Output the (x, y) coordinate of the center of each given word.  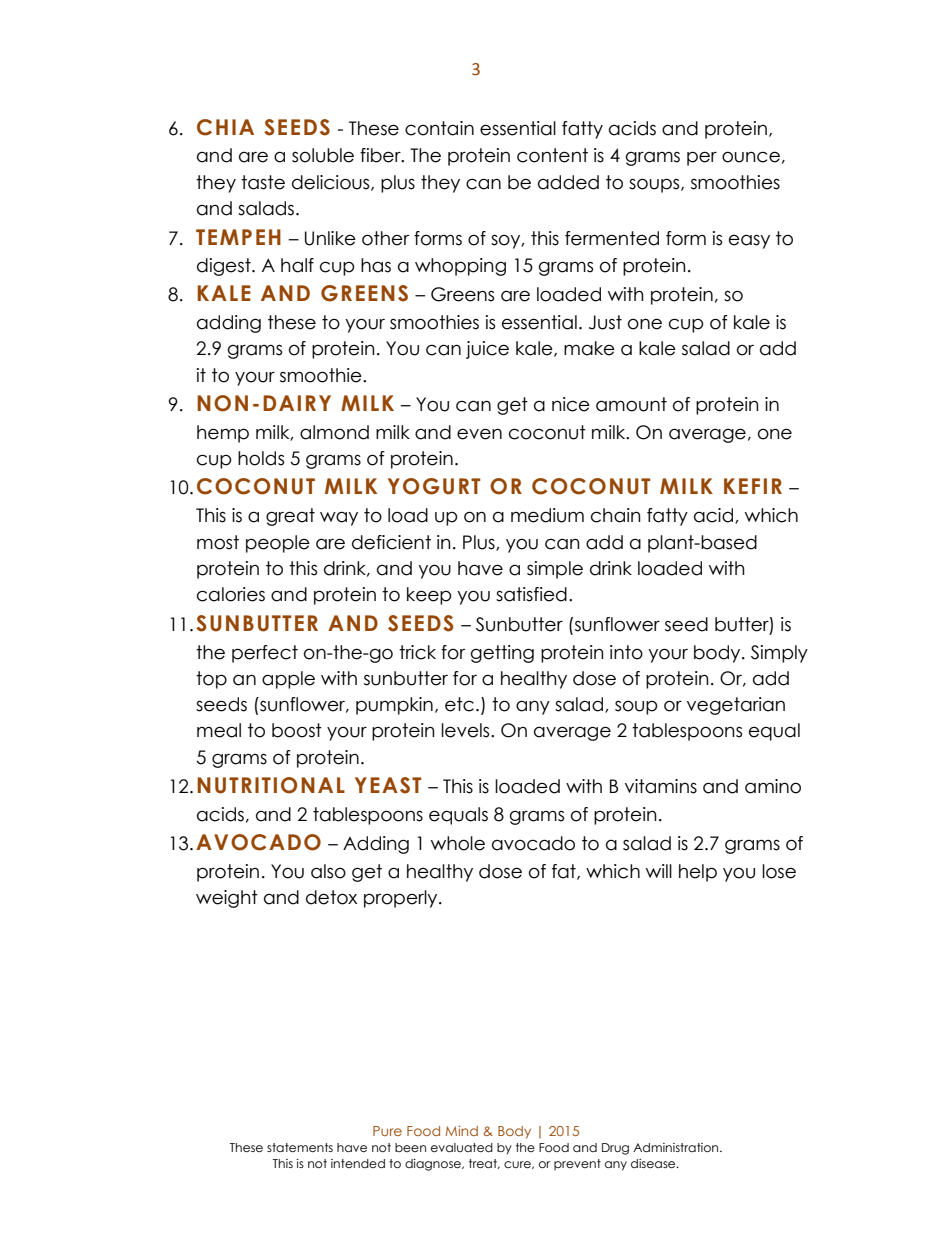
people (278, 544)
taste (263, 182)
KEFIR (753, 486)
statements (300, 1147)
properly (402, 899)
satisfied (531, 594)
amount (631, 404)
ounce (751, 157)
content (552, 155)
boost (297, 730)
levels (466, 730)
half (297, 265)
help (698, 873)
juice (487, 350)
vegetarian (736, 706)
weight (227, 899)
